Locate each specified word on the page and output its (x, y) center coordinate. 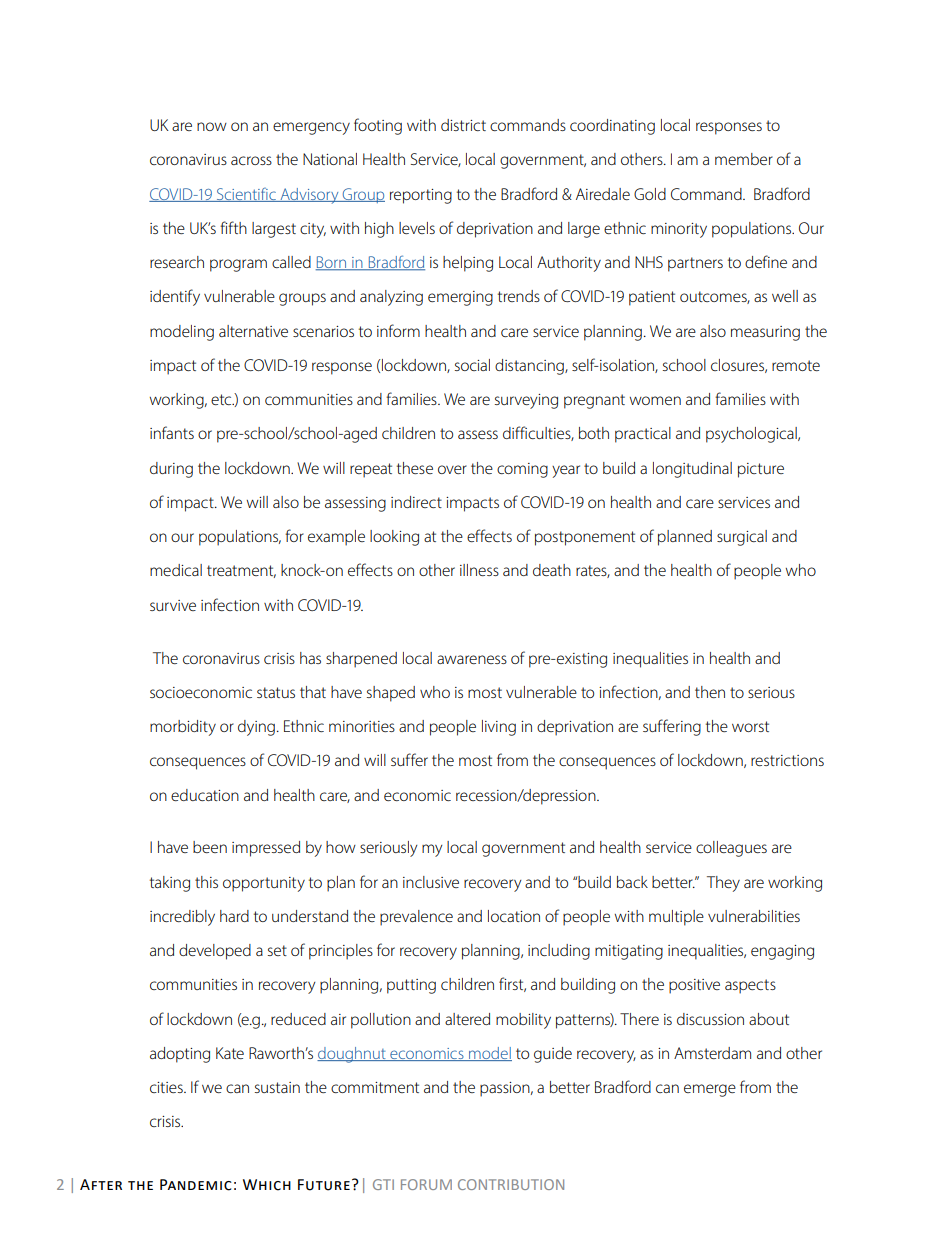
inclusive (431, 882)
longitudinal (692, 470)
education (205, 795)
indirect (416, 502)
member (744, 159)
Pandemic (196, 1185)
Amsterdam (712, 1053)
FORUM (426, 1184)
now (212, 126)
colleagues (731, 849)
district (463, 125)
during (171, 470)
